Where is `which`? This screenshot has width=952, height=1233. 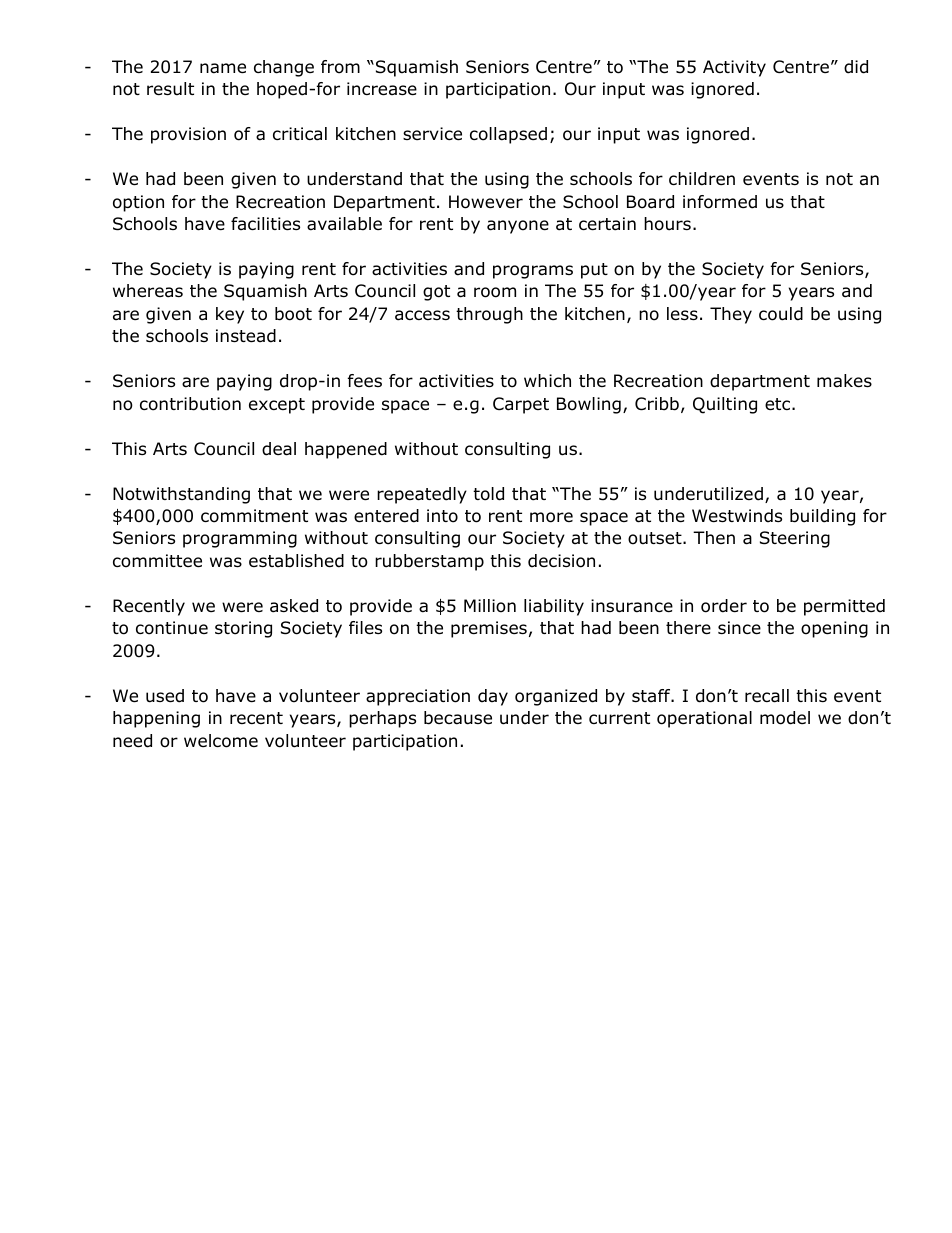 which is located at coordinates (547, 380).
